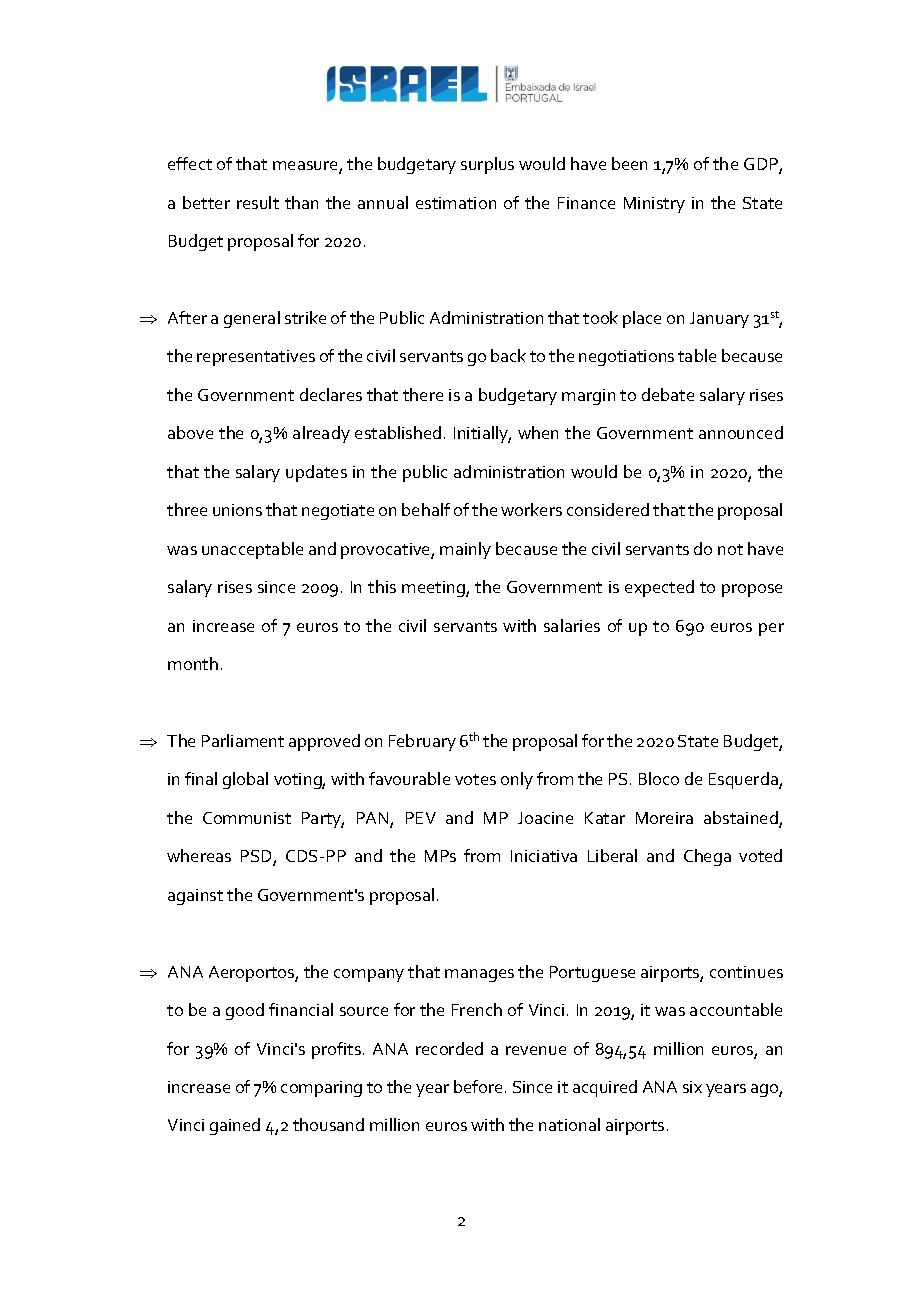 This screenshot has width=924, height=1308. What do you see at coordinates (692, 1087) in the screenshot?
I see `six` at bounding box center [692, 1087].
